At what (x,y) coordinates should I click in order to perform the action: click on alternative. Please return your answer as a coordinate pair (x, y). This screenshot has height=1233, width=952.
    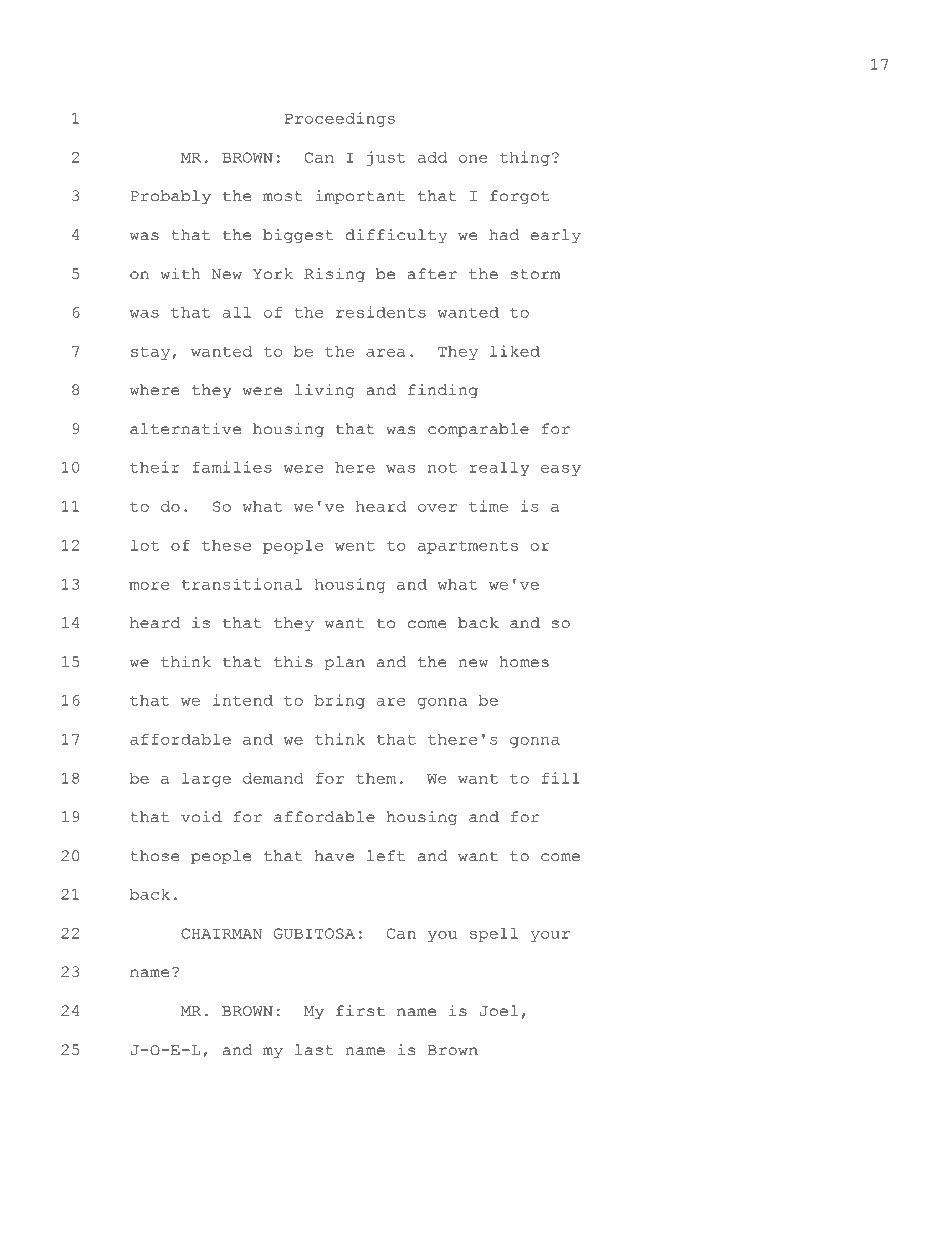
    Looking at the image, I should click on (185, 429).
